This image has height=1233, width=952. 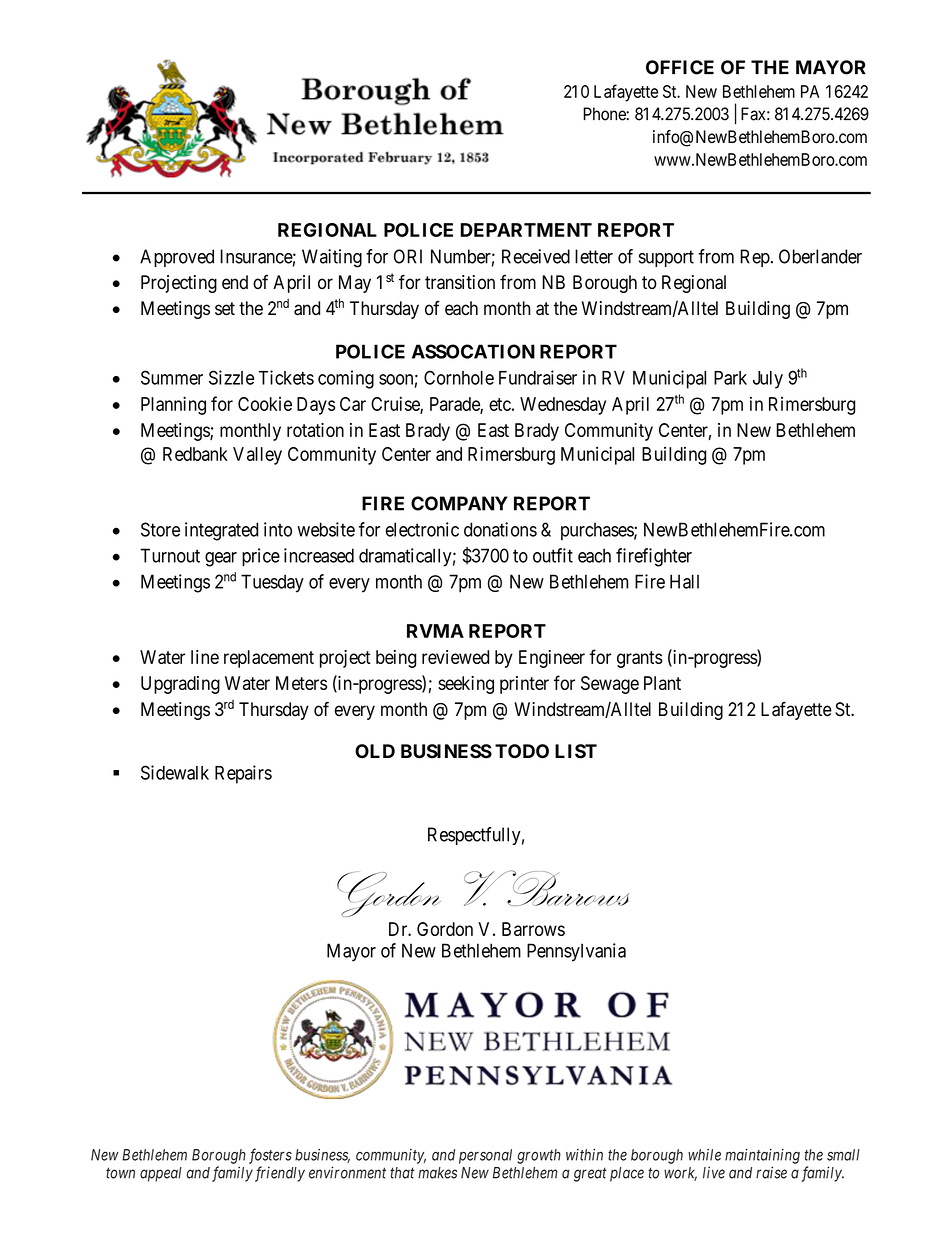 What do you see at coordinates (177, 258) in the image?
I see `Approved` at bounding box center [177, 258].
